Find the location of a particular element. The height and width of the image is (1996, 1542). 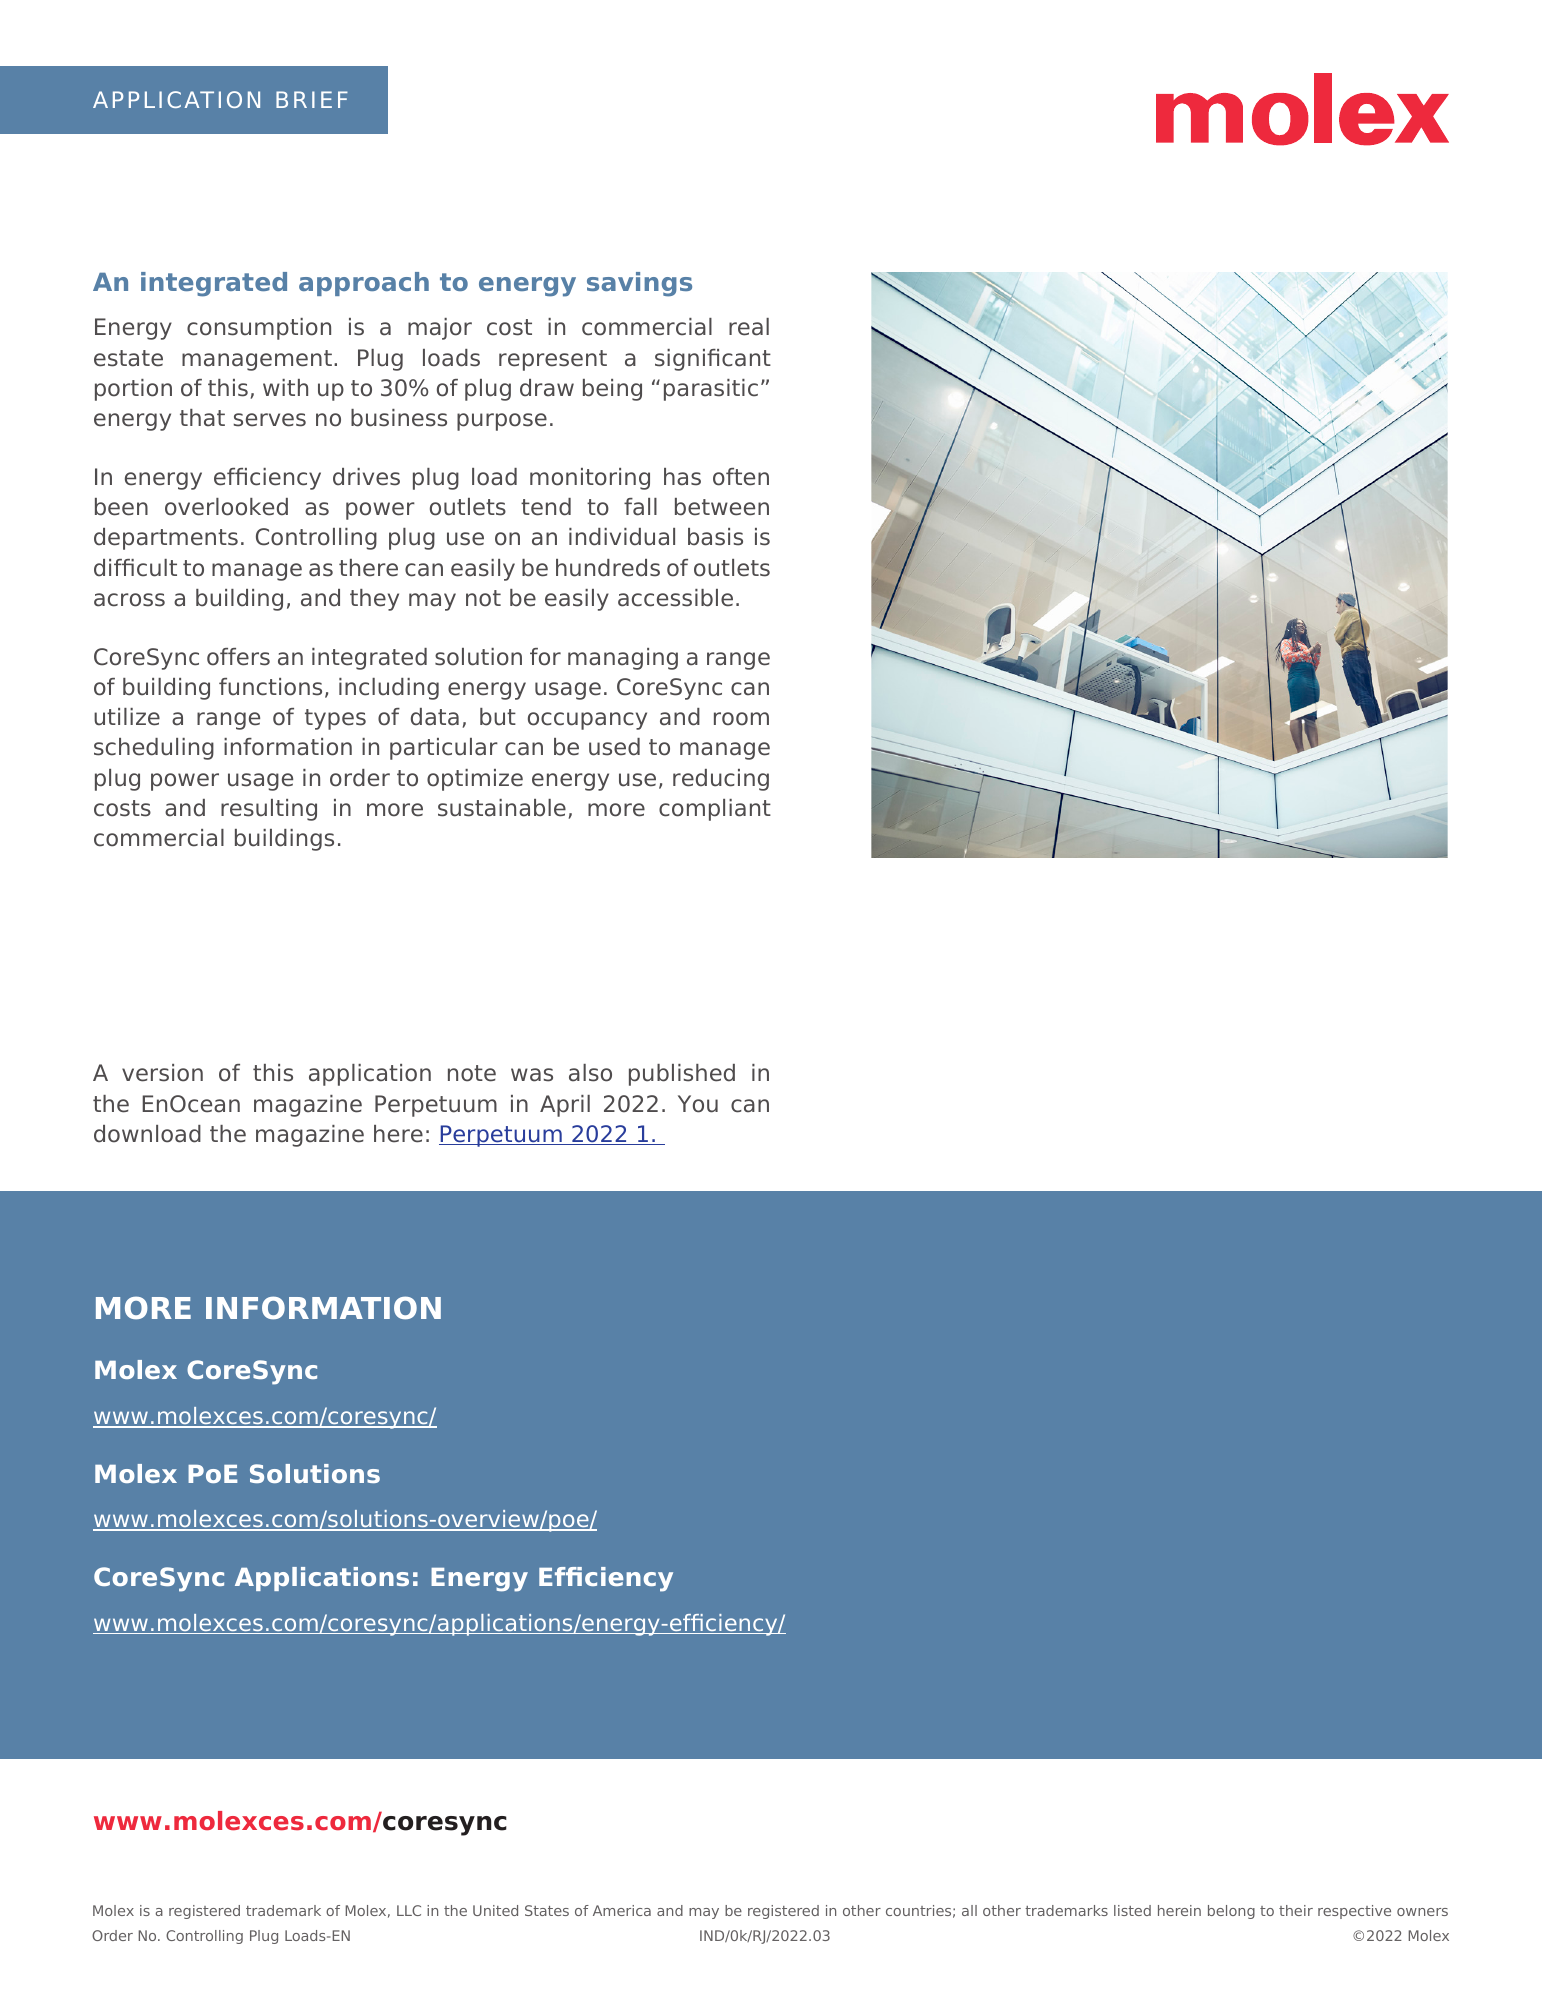

real is located at coordinates (749, 327).
